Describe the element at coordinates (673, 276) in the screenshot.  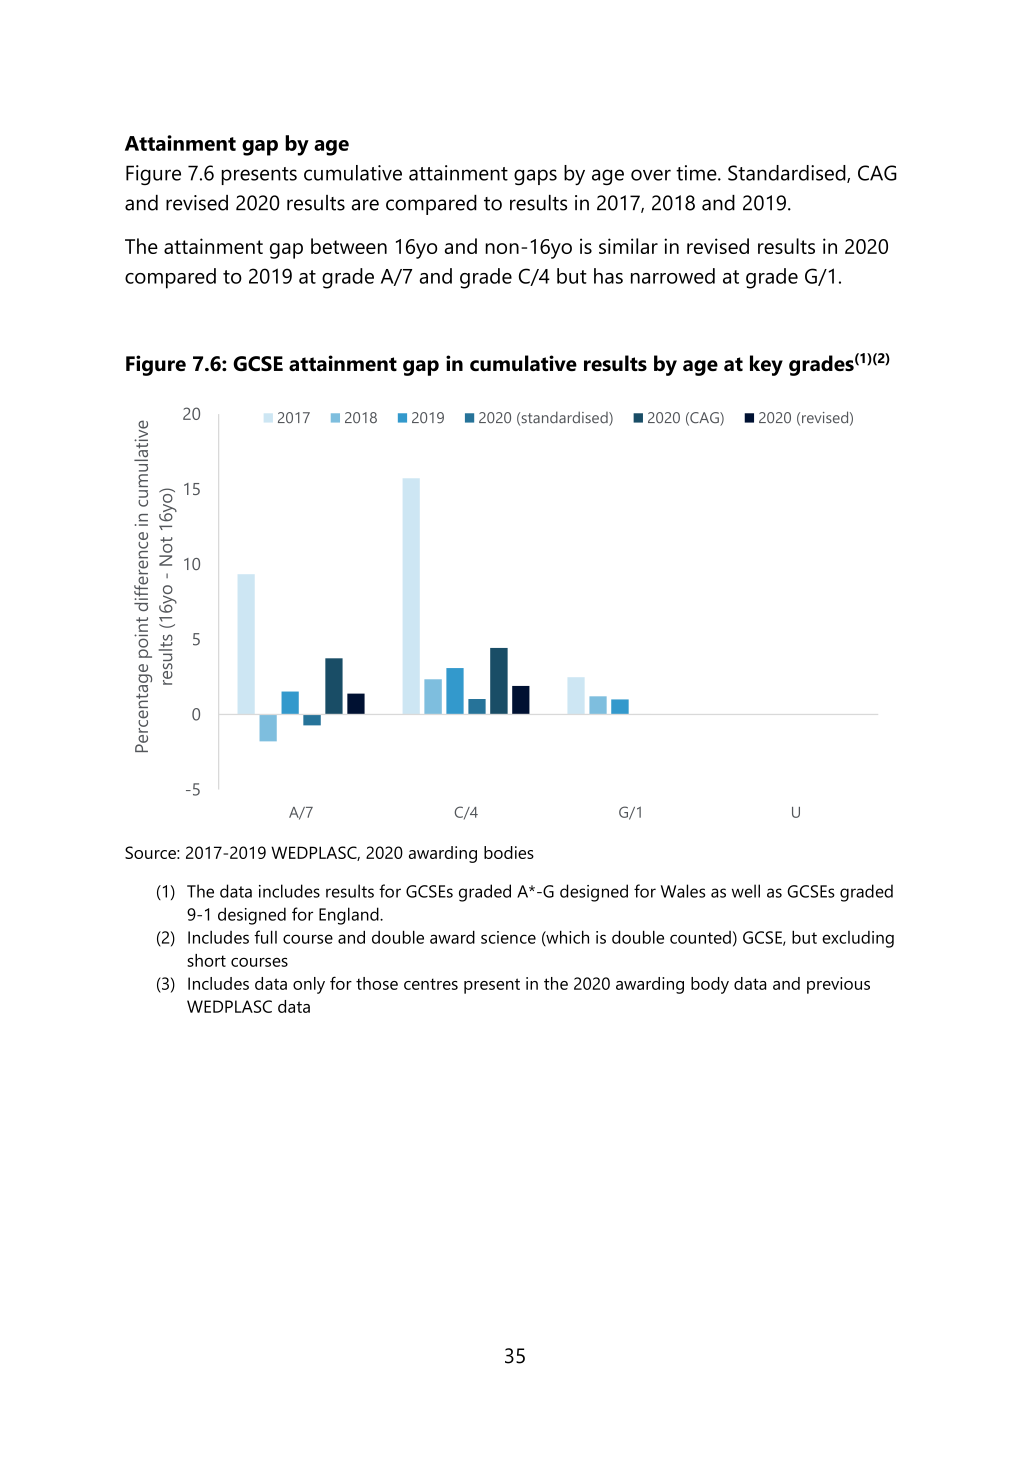
I see `narrowed` at that location.
